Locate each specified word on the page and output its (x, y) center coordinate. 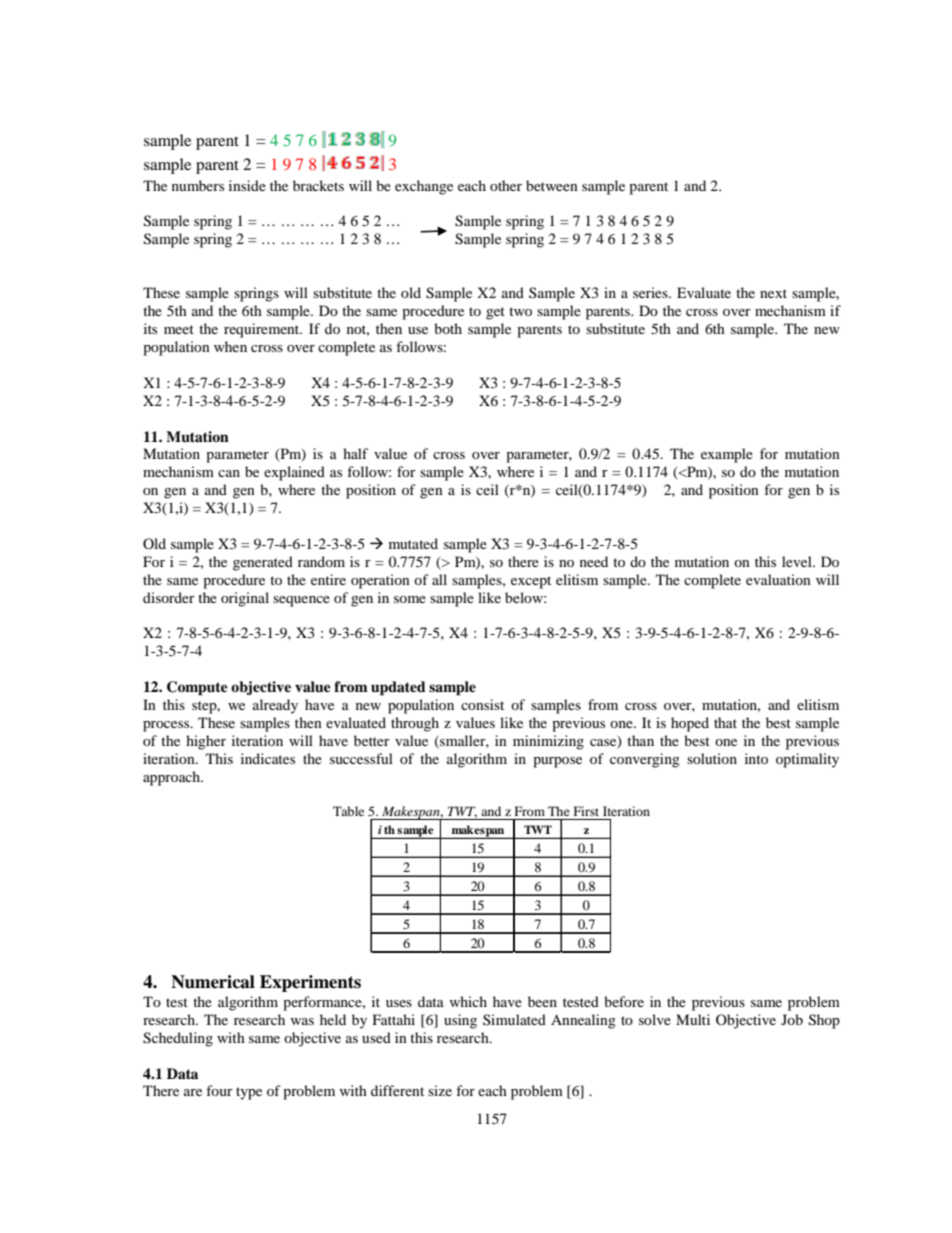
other (506, 185)
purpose (557, 762)
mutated (413, 543)
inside (247, 185)
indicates (268, 758)
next (773, 293)
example (727, 455)
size (440, 1090)
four (219, 1090)
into (756, 758)
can (229, 473)
